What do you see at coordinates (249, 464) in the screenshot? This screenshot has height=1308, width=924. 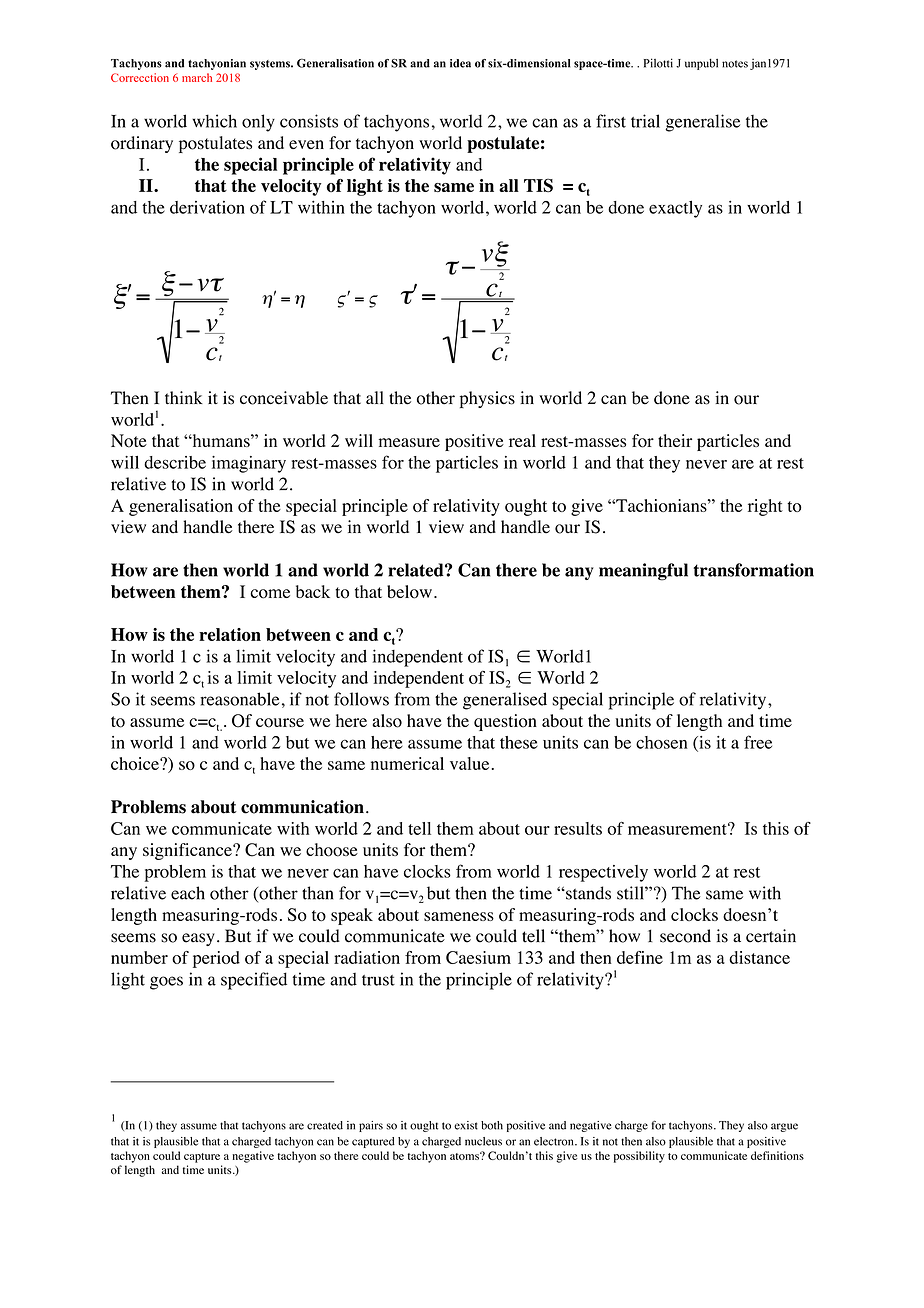 I see `imaginary` at bounding box center [249, 464].
